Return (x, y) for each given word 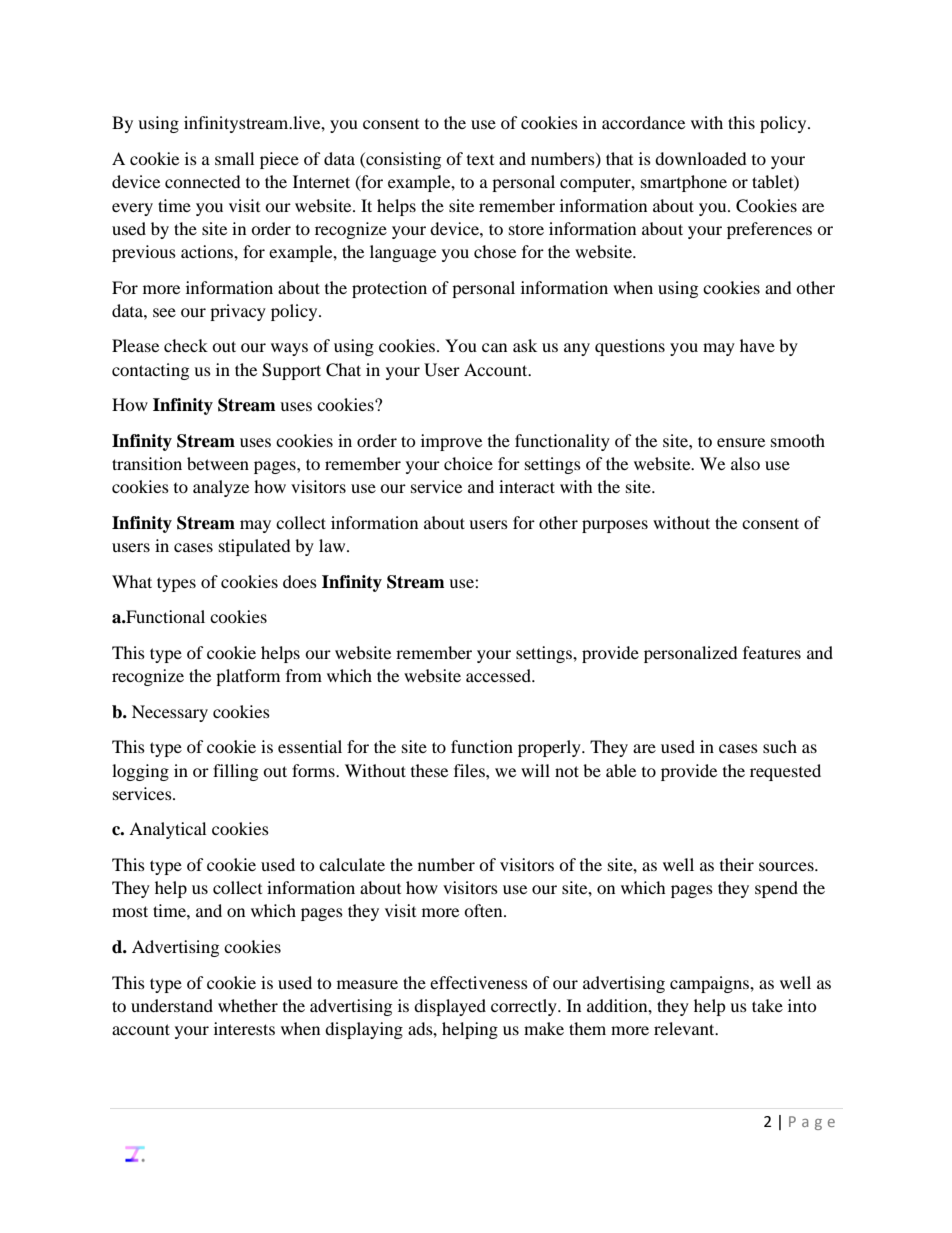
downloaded (701, 158)
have (757, 345)
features (772, 652)
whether (248, 1005)
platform (248, 677)
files (470, 770)
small (234, 158)
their (737, 864)
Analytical (167, 830)
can (494, 347)
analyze (221, 488)
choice (468, 463)
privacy (238, 312)
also (745, 463)
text (480, 160)
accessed (500, 675)
